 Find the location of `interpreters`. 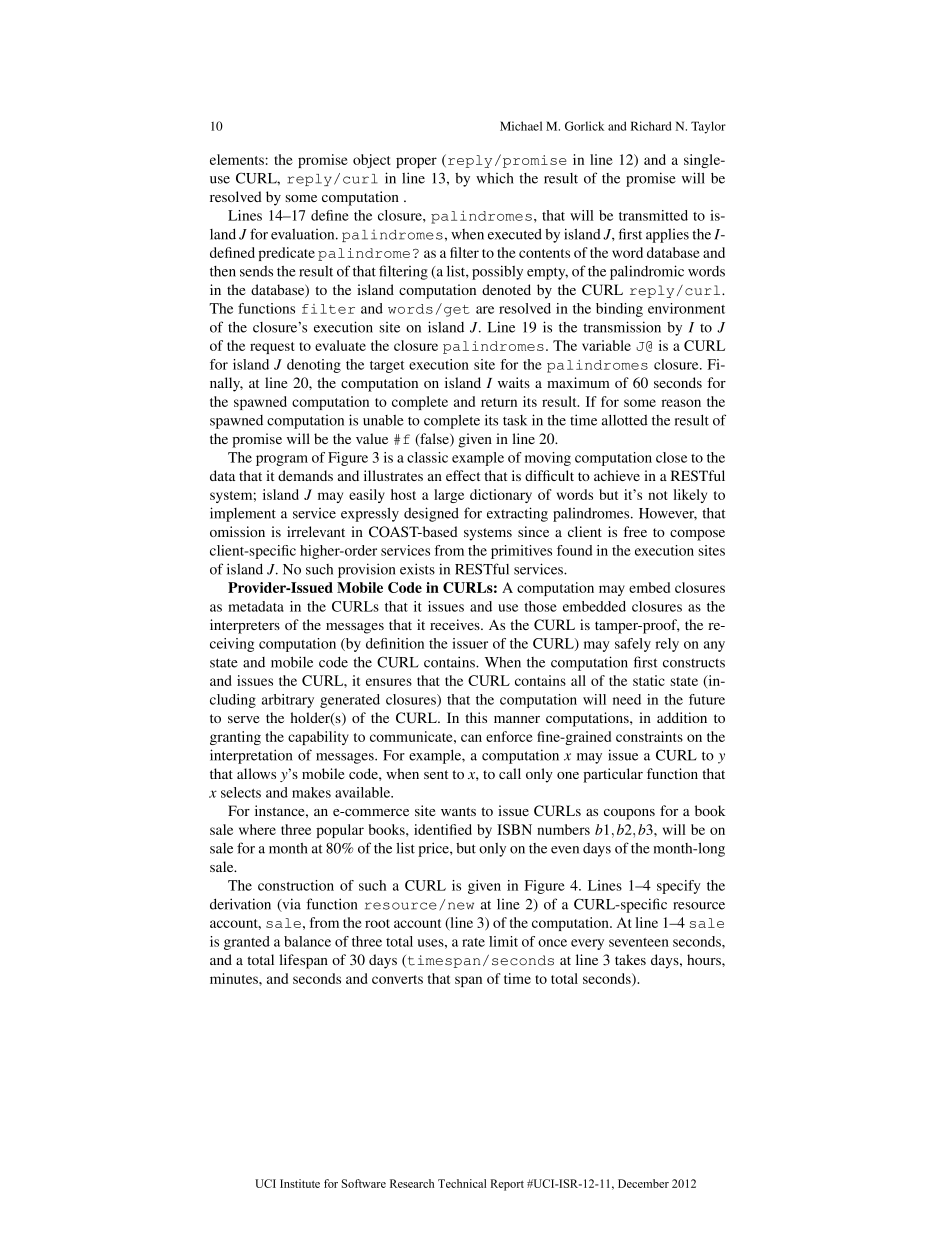

interpreters is located at coordinates (245, 626).
